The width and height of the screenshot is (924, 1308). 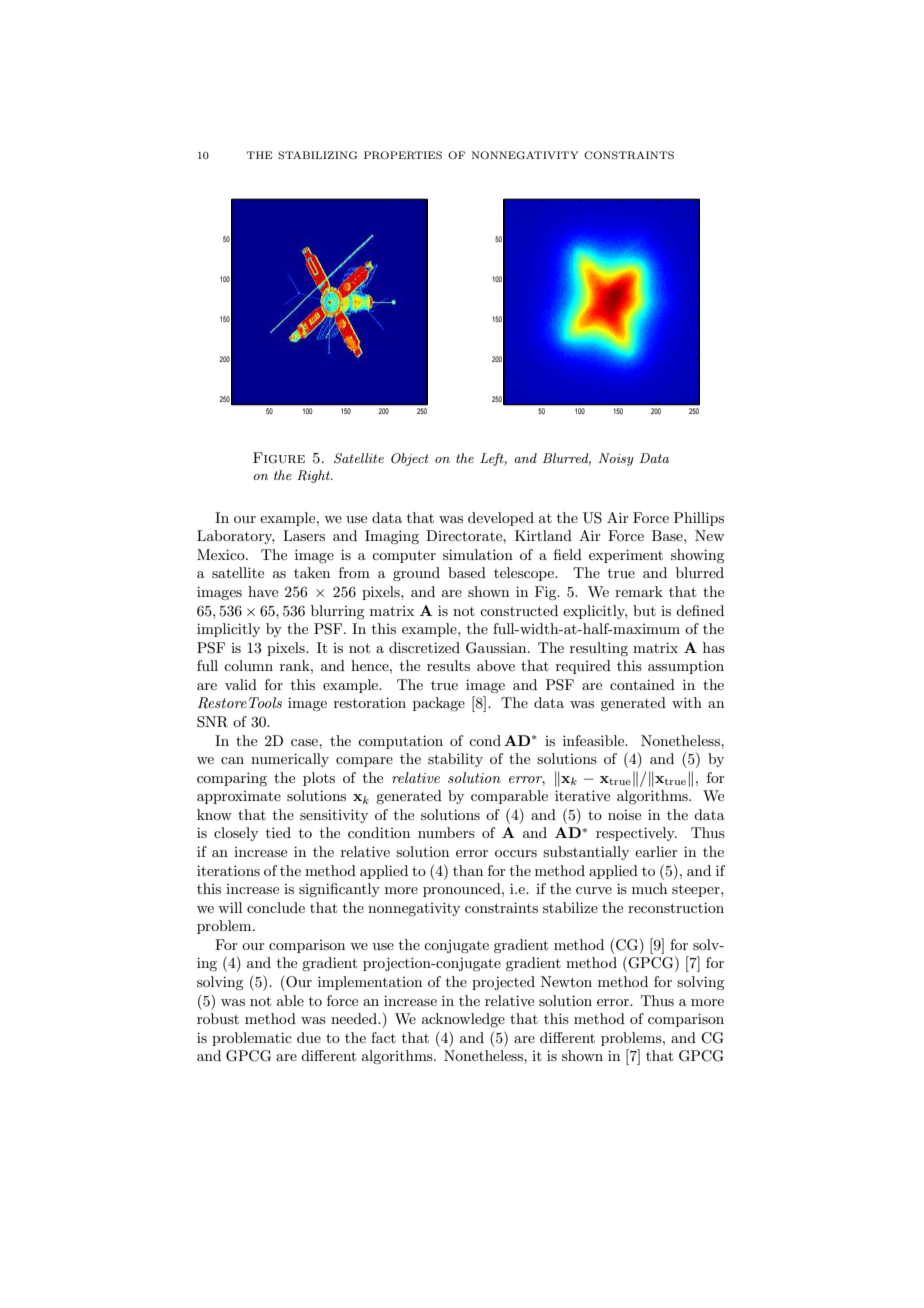 What do you see at coordinates (616, 459) in the screenshot?
I see `Noisy` at bounding box center [616, 459].
